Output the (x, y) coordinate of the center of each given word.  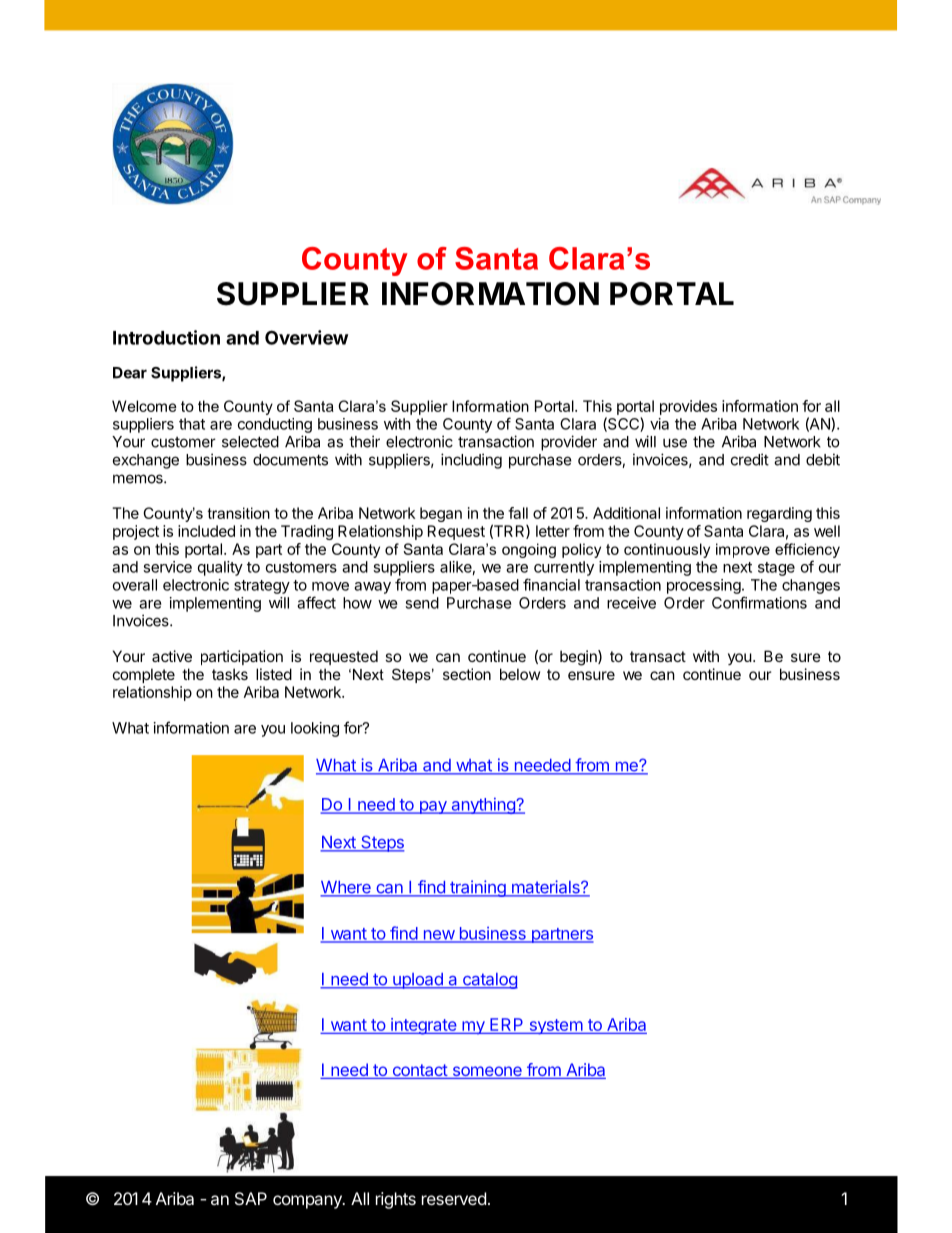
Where (346, 888)
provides (688, 407)
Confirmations (759, 602)
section (467, 674)
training (478, 888)
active (172, 656)
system (555, 1027)
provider (569, 443)
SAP (251, 1198)
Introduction (166, 337)
